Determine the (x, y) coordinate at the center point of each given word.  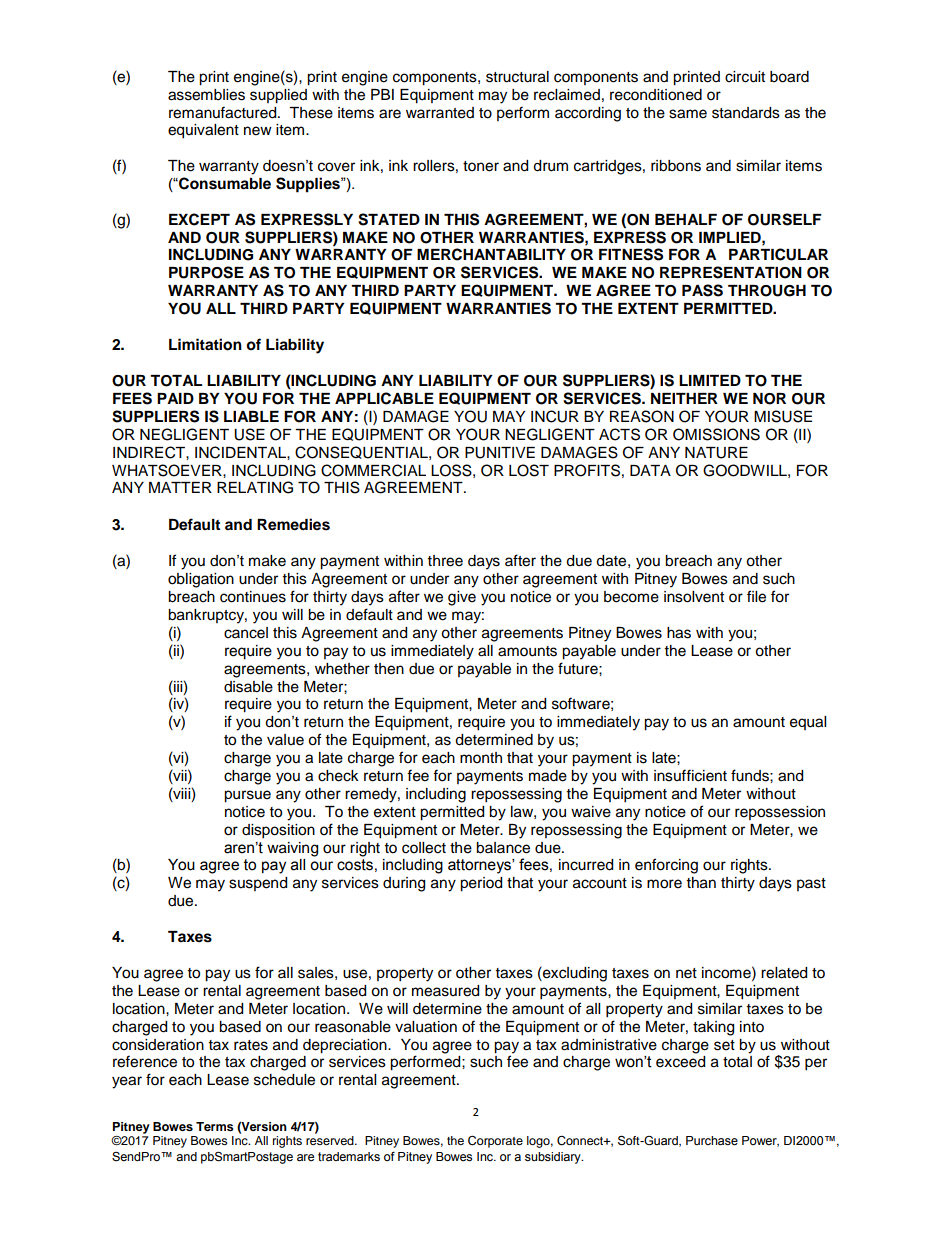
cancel (246, 633)
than (701, 883)
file (756, 596)
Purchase (712, 1141)
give (462, 598)
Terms (215, 1126)
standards (746, 113)
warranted (440, 113)
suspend (258, 884)
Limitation (205, 344)
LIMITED (710, 380)
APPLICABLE (384, 398)
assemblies (206, 95)
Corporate (495, 1141)
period (481, 884)
